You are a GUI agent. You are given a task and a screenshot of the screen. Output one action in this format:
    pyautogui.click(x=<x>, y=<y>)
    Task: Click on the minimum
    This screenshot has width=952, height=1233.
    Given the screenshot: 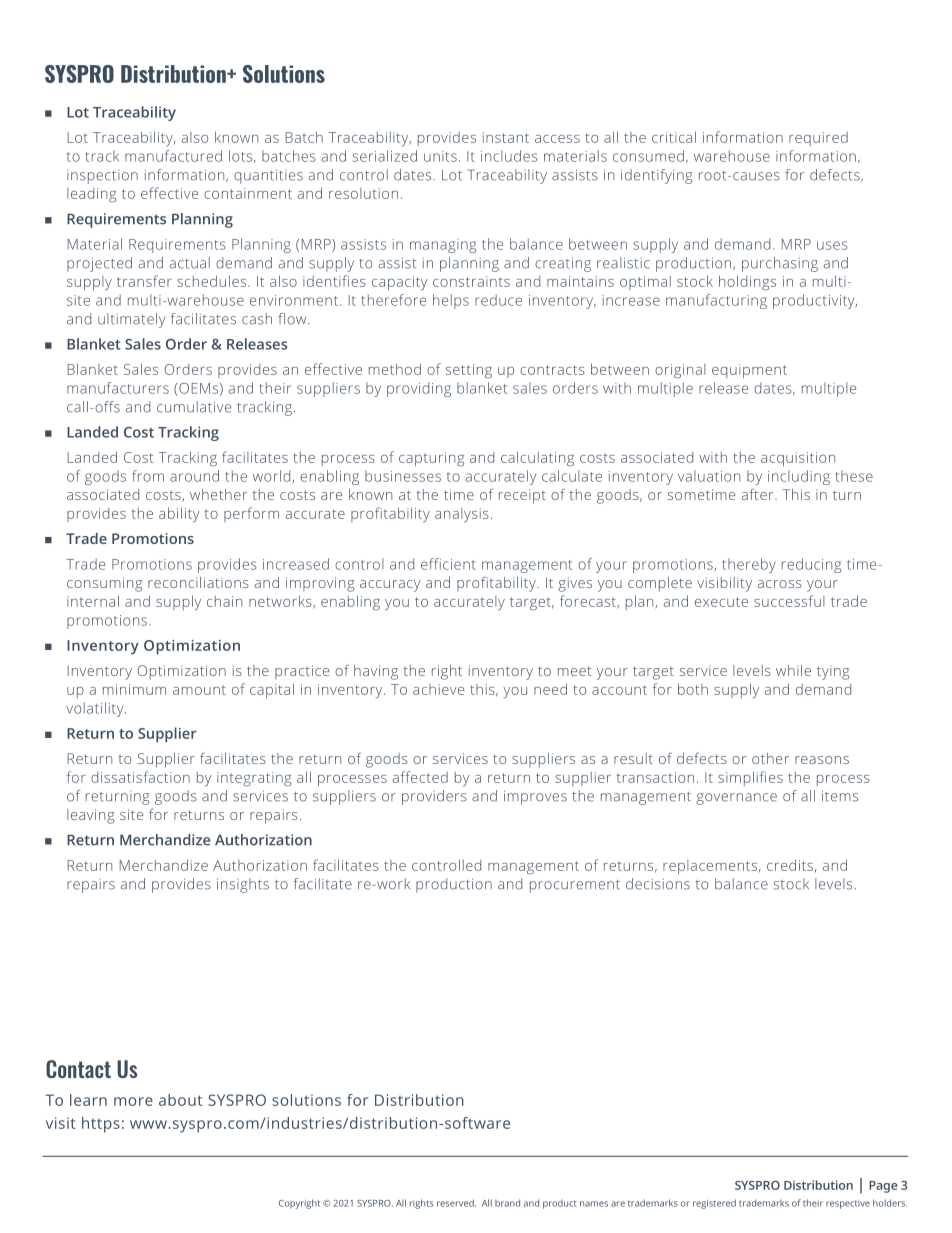 What is the action you would take?
    pyautogui.click(x=134, y=689)
